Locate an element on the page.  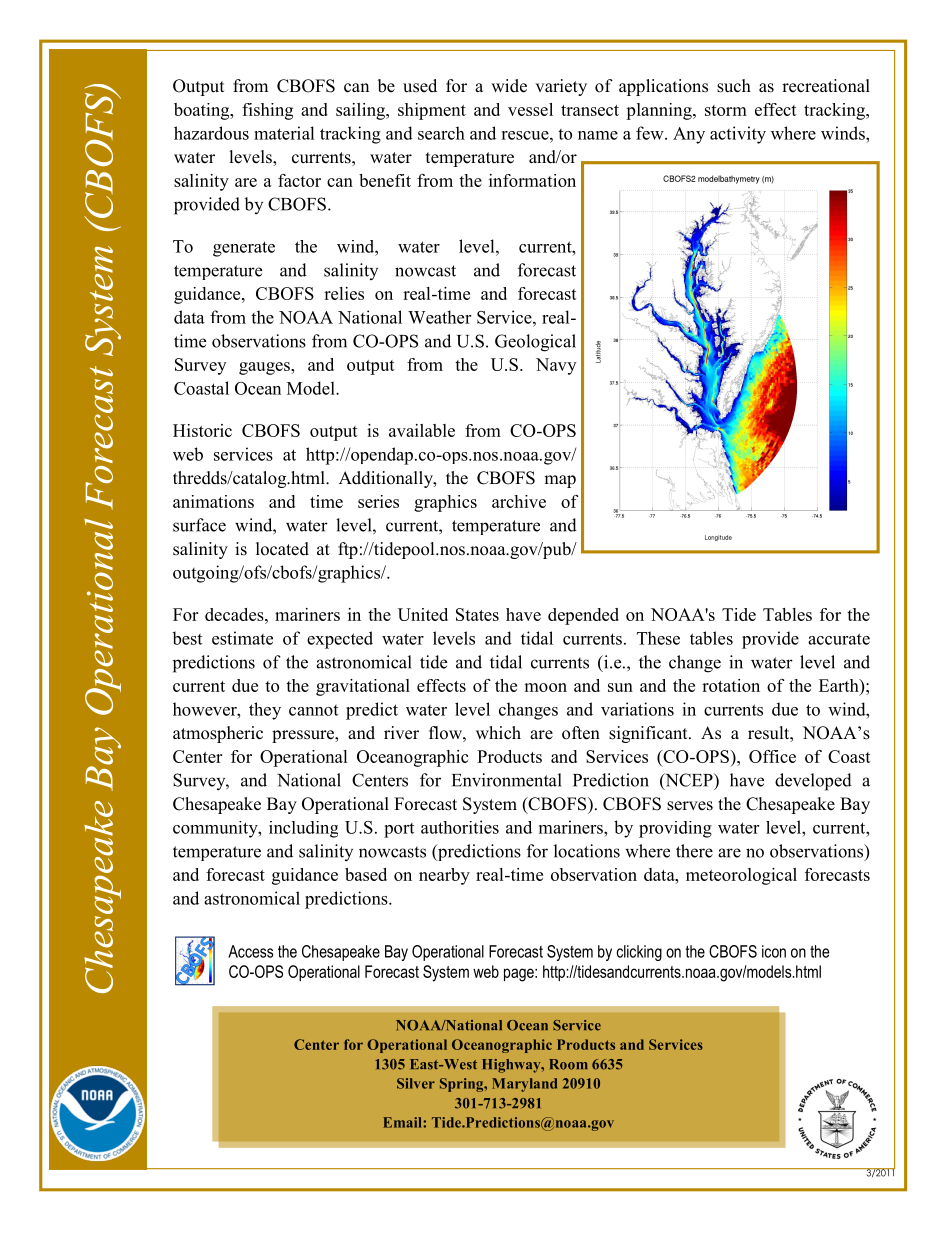
activity is located at coordinates (738, 135).
